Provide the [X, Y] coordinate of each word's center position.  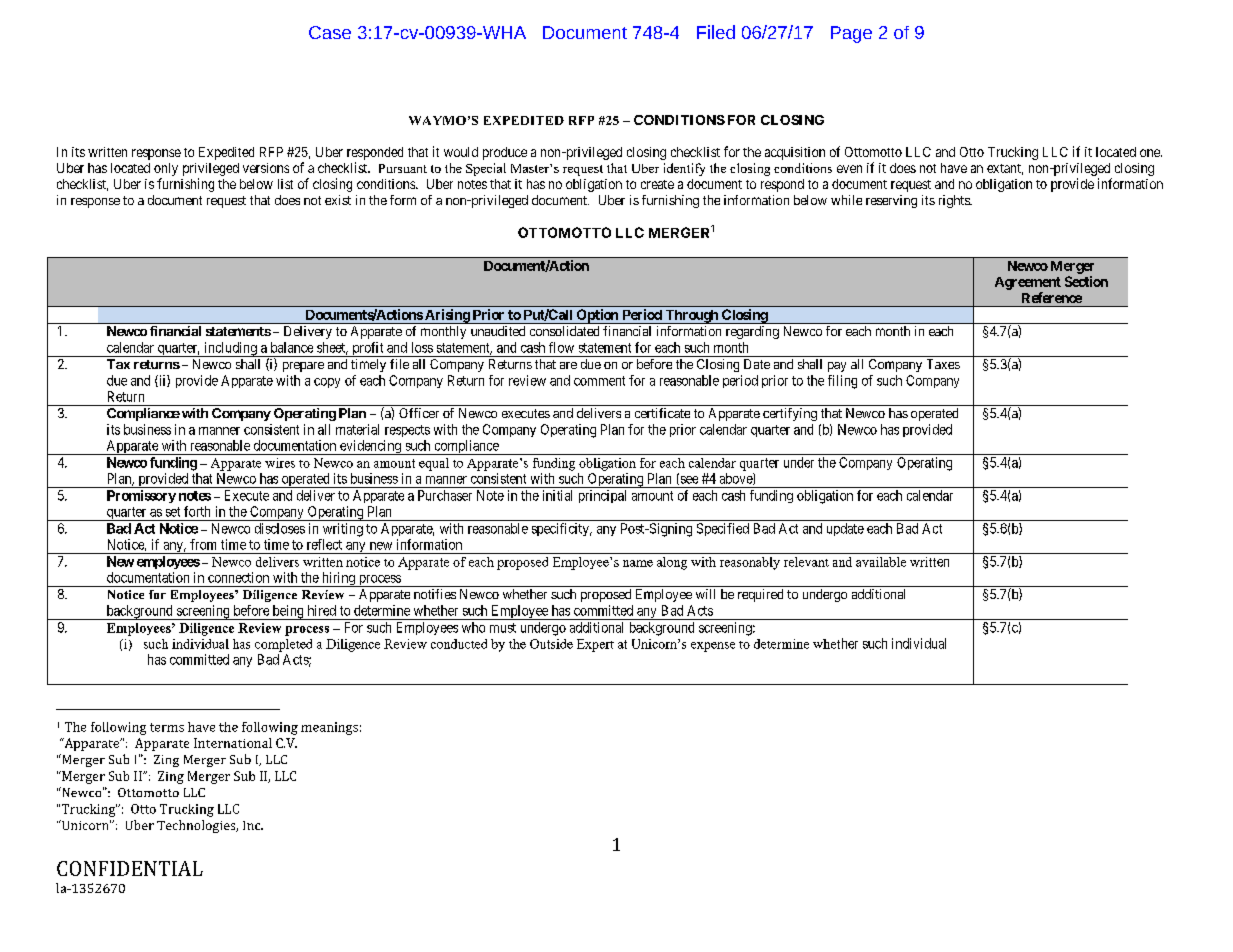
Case [330, 32]
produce [505, 153]
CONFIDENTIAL [130, 868]
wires [280, 463]
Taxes [943, 364]
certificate [662, 413]
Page [851, 34]
